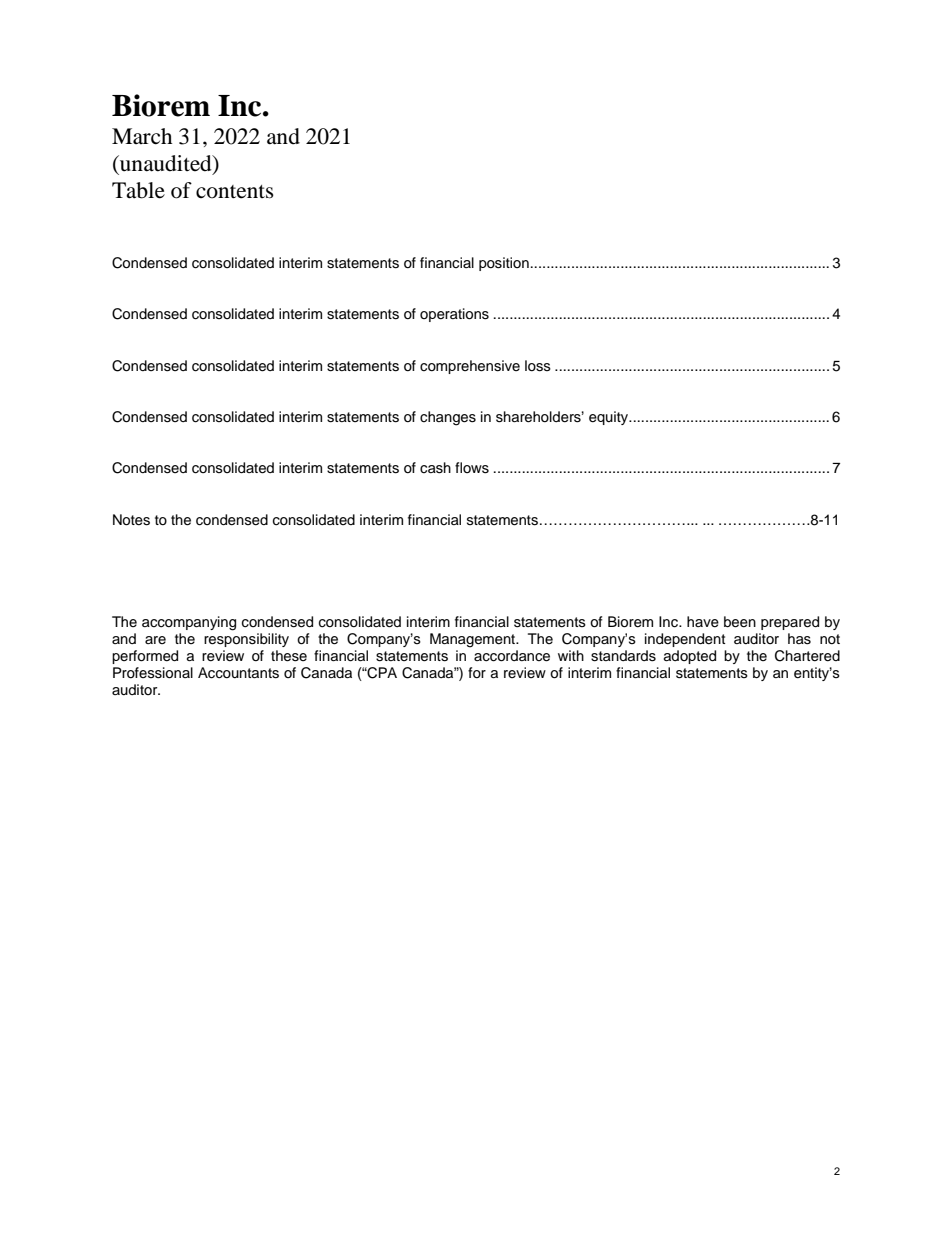 Image resolution: width=952 pixels, height=1233 pixels. I want to click on Accountants, so click(238, 673).
